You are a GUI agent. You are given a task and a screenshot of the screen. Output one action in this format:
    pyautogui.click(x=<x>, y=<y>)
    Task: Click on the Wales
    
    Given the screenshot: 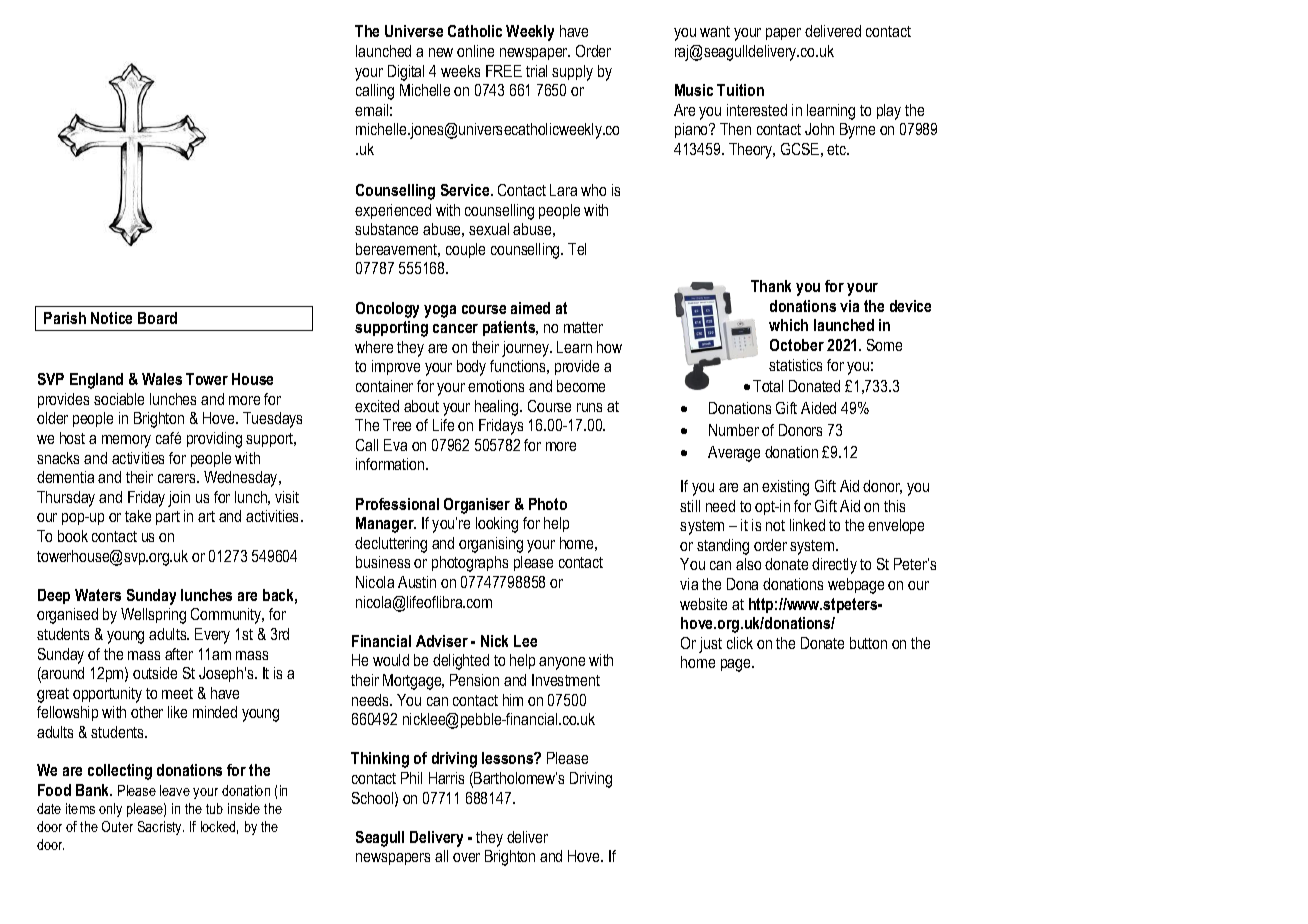 What is the action you would take?
    pyautogui.click(x=162, y=379)
